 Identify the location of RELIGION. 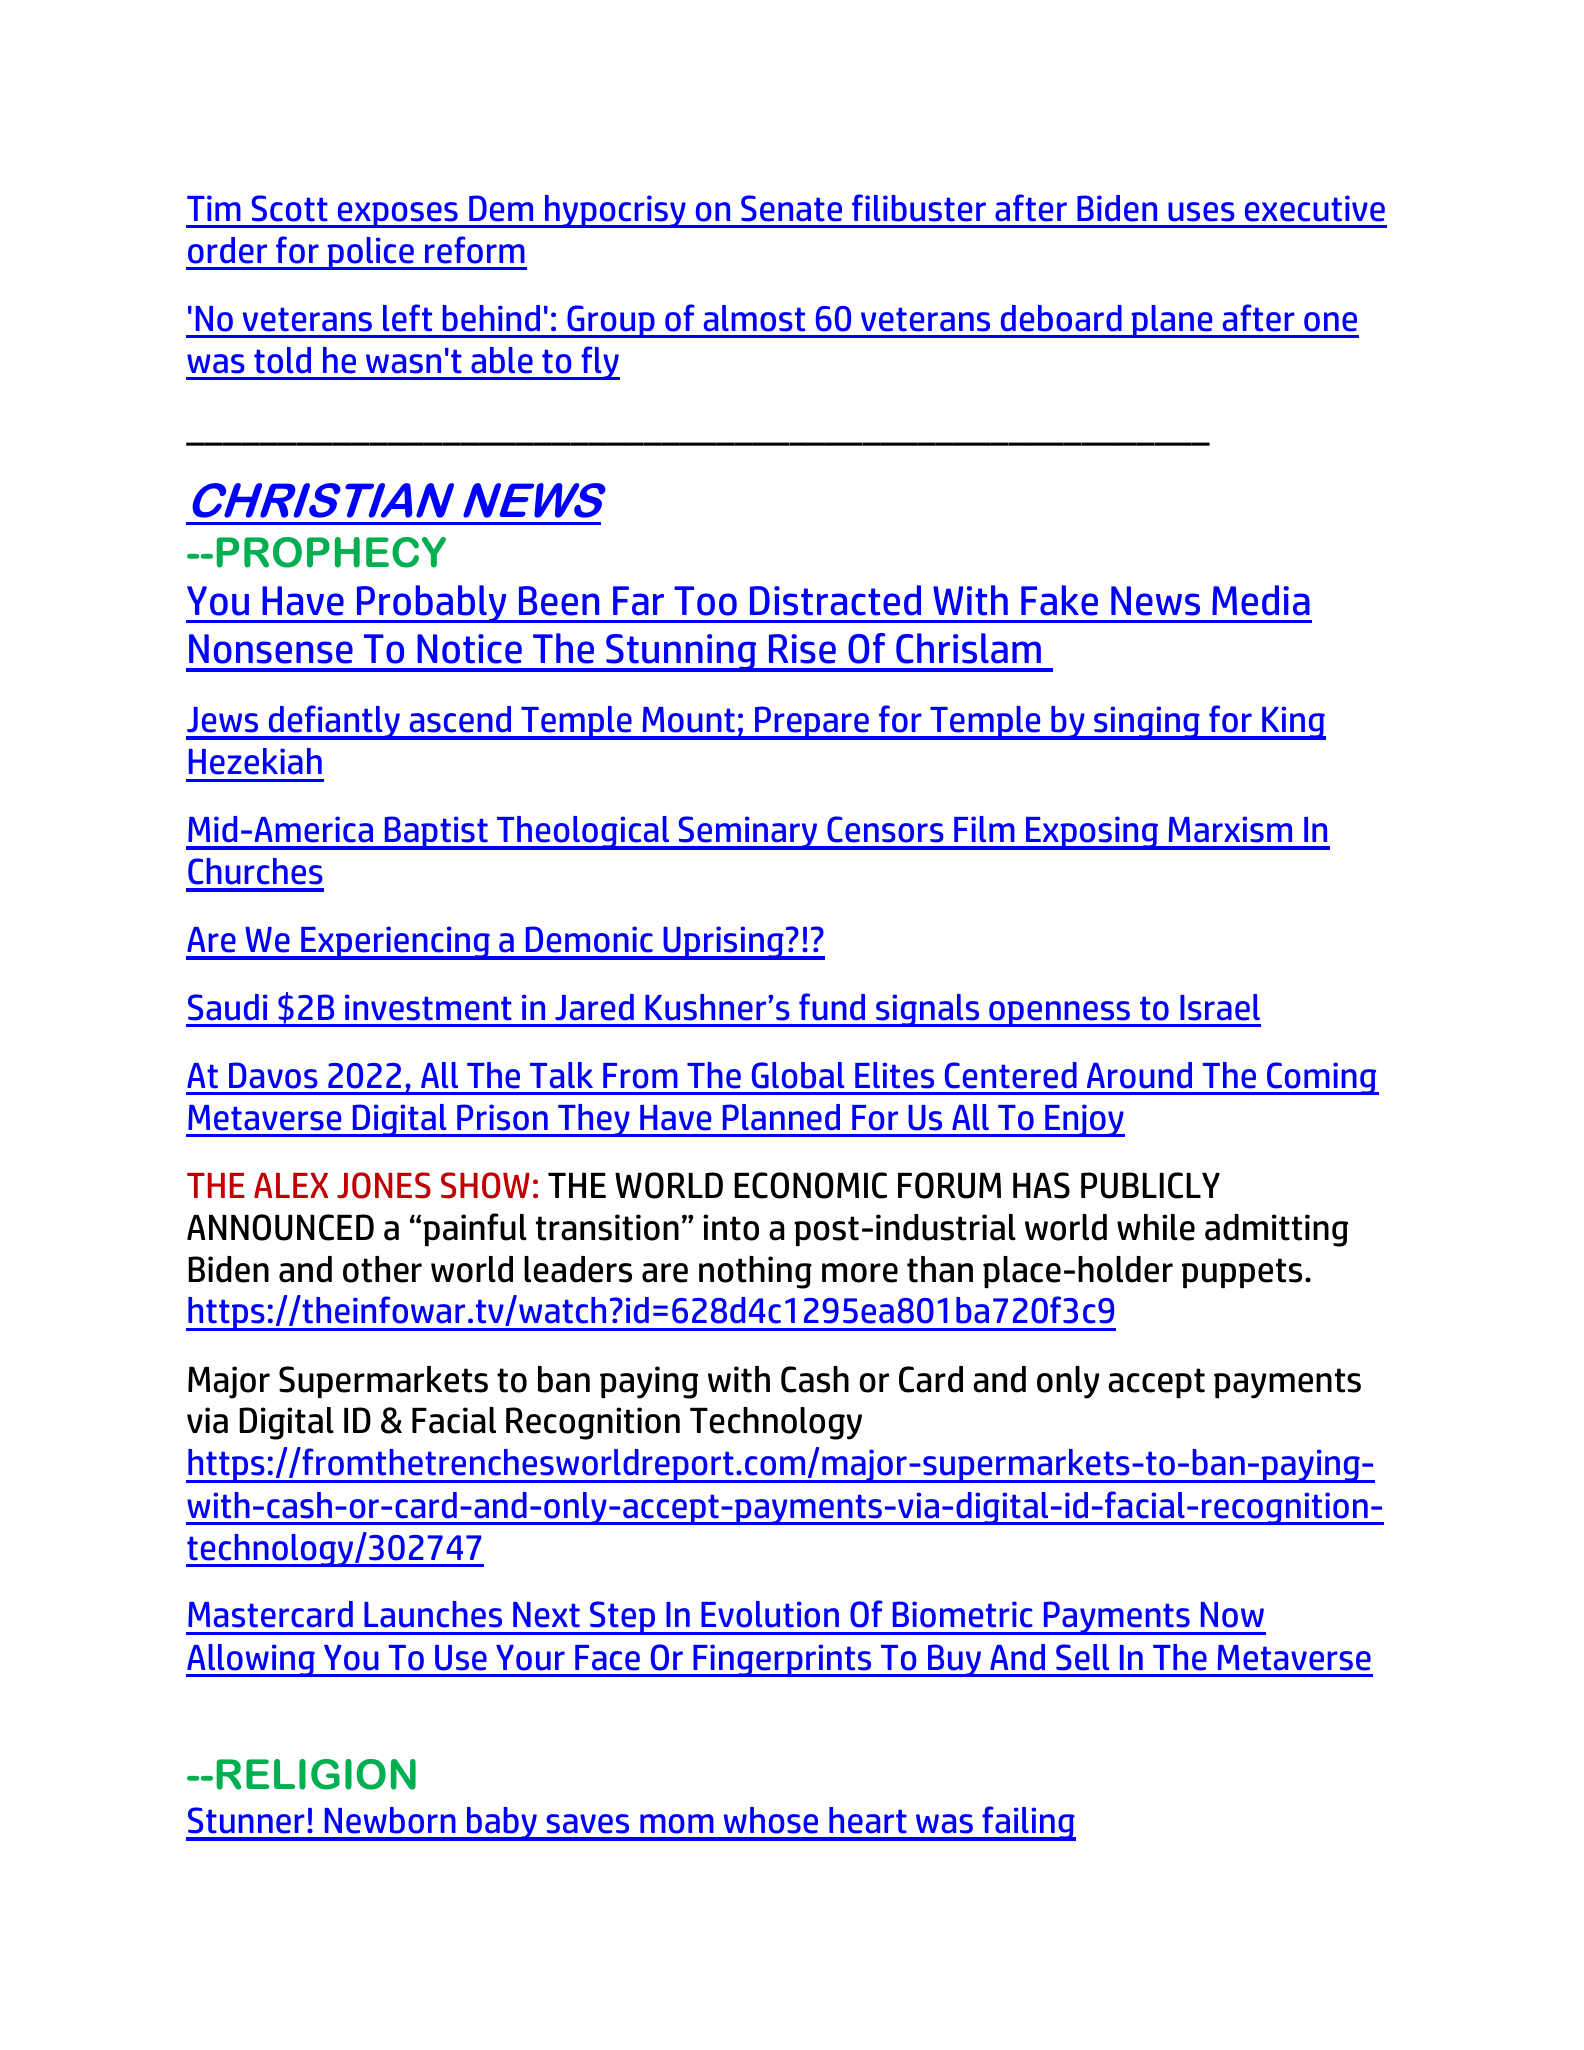
(316, 1774).
